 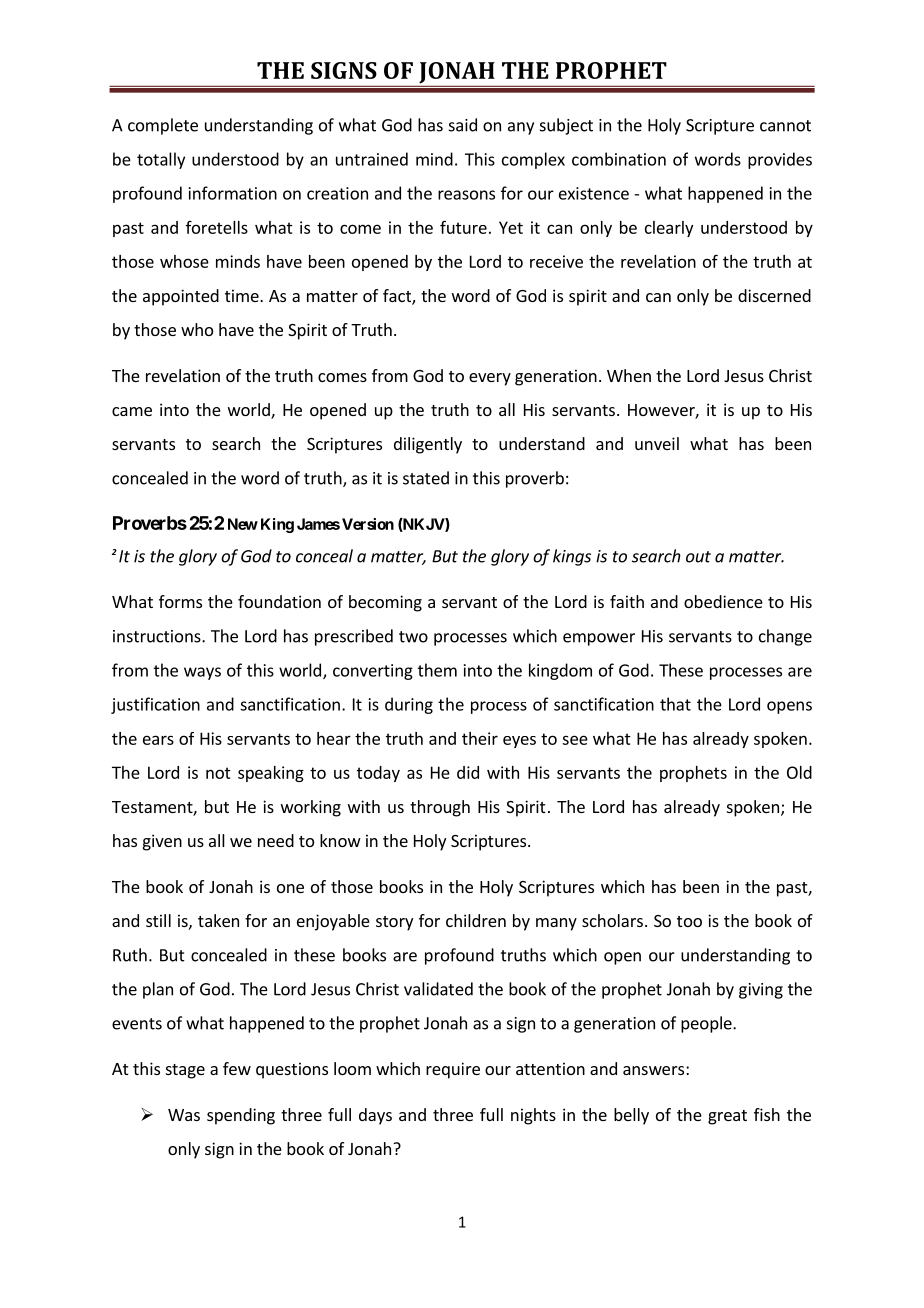 I want to click on ways, so click(x=202, y=673).
